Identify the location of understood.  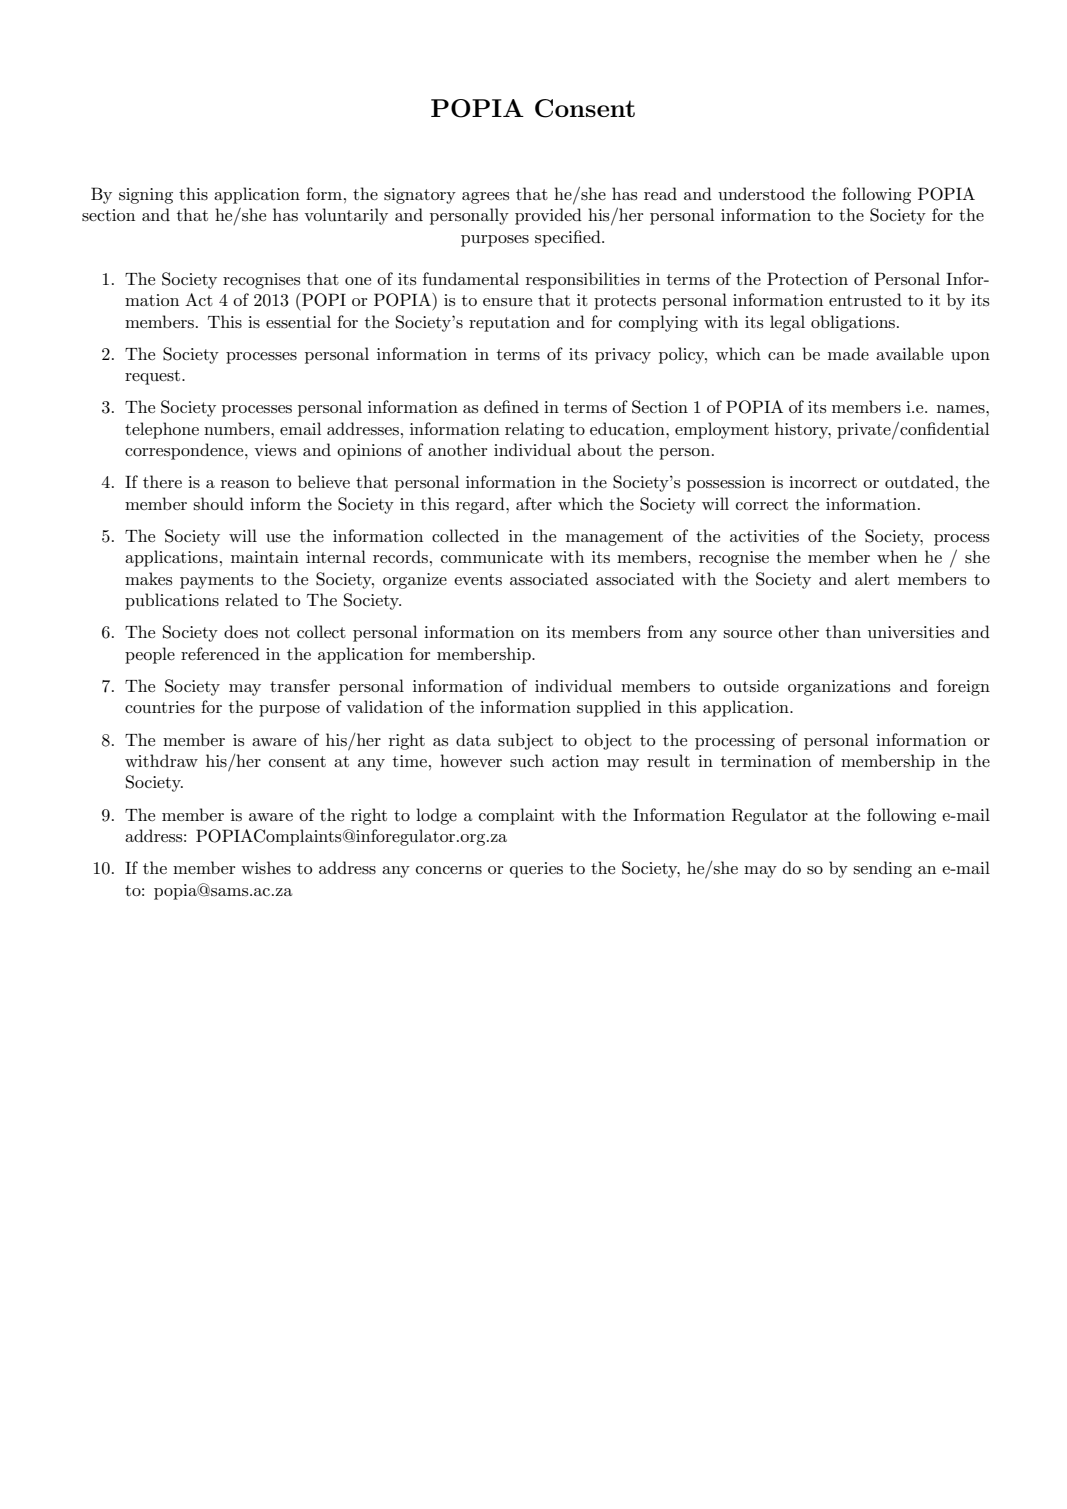
(761, 193).
